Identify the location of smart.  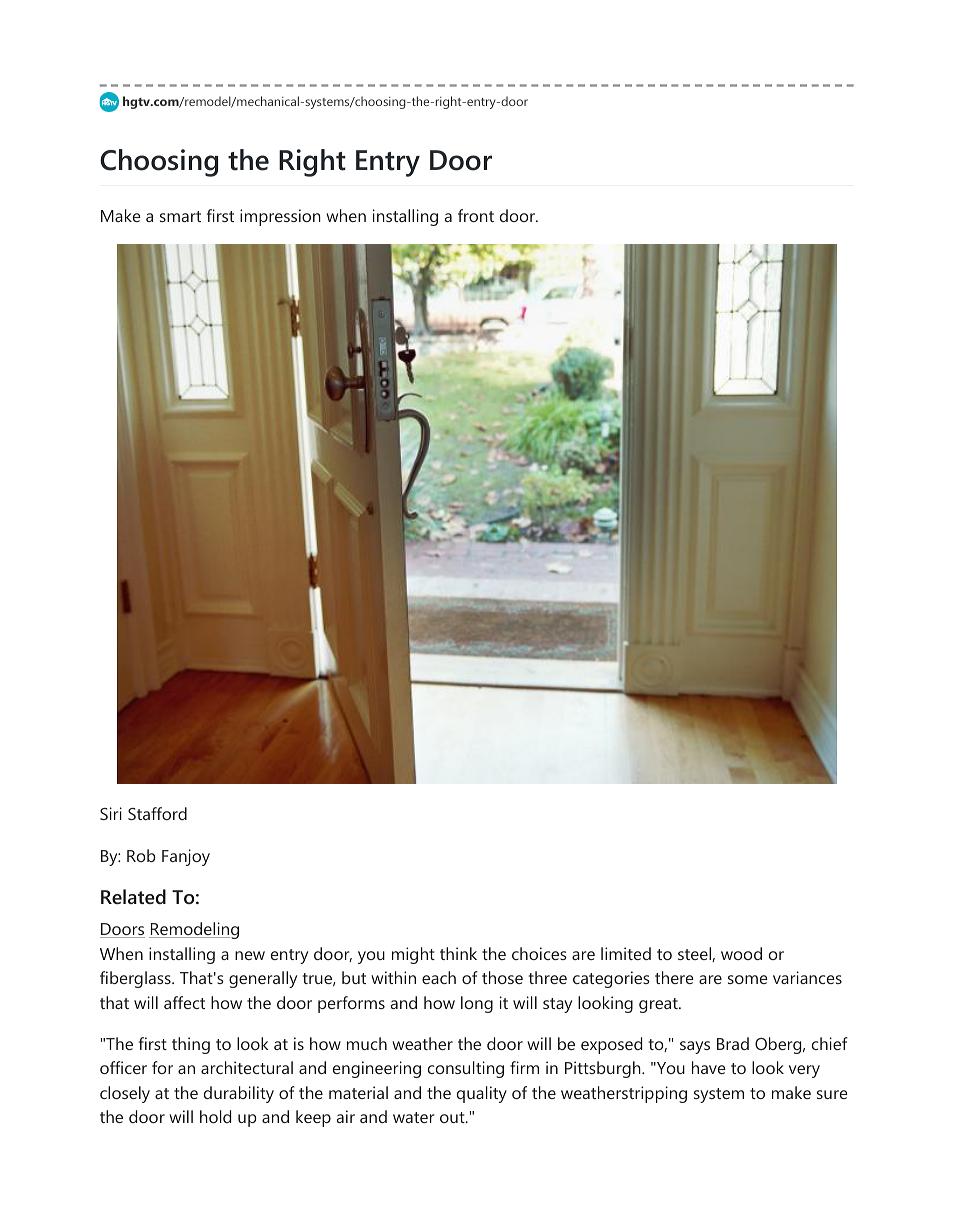
(180, 216).
